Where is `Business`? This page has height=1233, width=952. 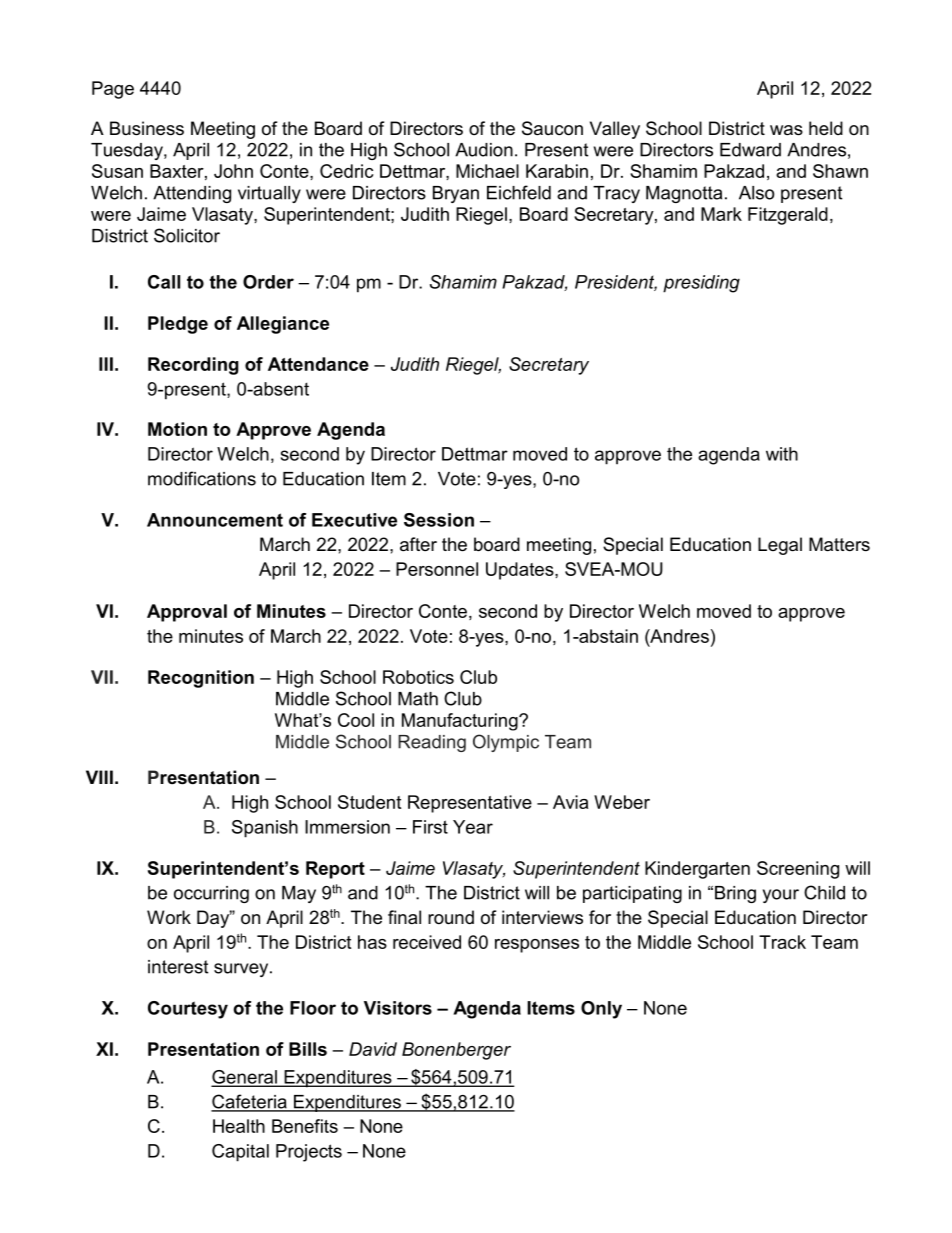 Business is located at coordinates (147, 128).
